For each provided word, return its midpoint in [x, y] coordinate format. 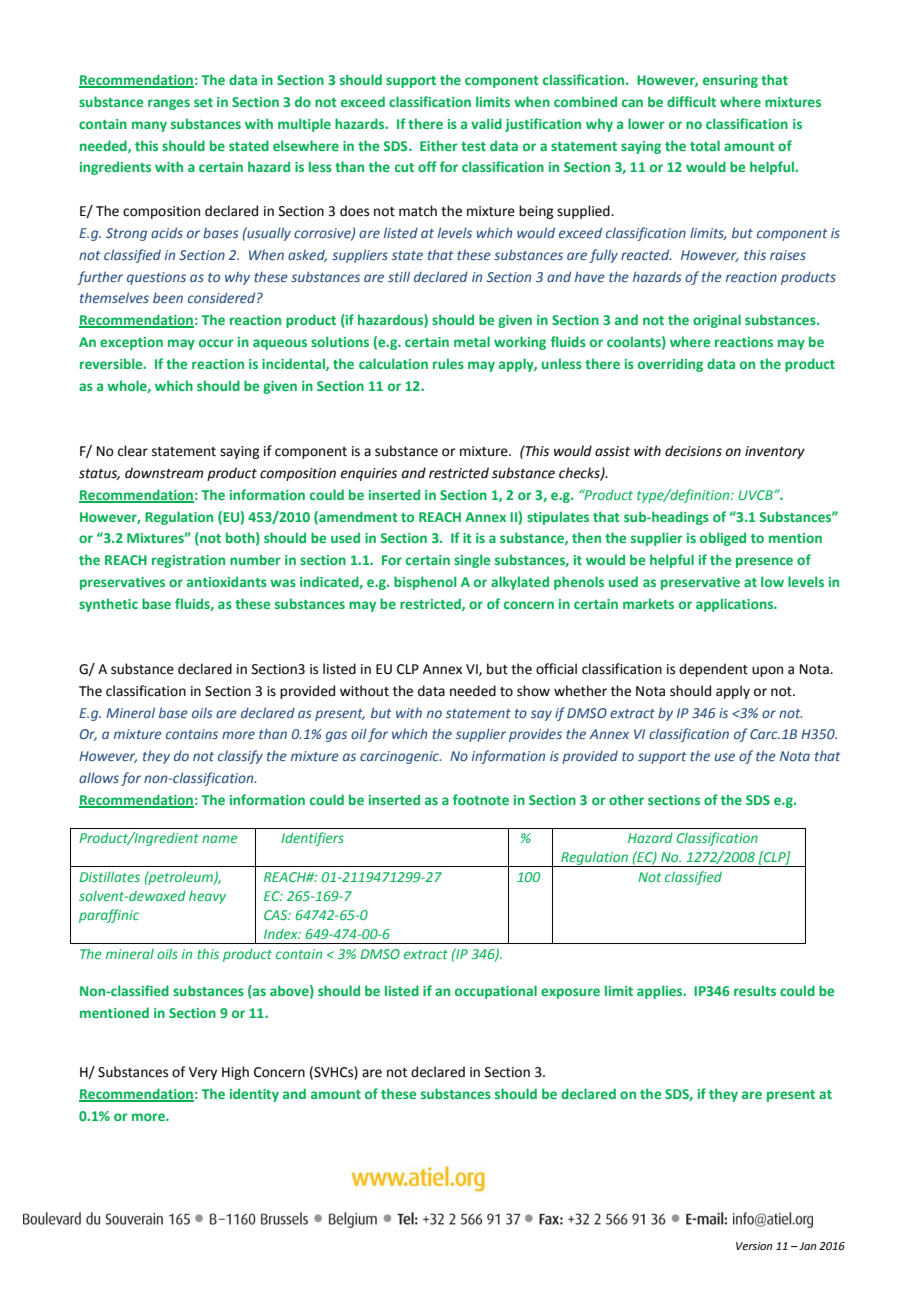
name [220, 839]
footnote [481, 799]
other [626, 799]
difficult [691, 101]
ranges [169, 104]
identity [254, 1095]
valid [486, 123]
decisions [693, 451]
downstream [164, 473]
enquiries [368, 474]
